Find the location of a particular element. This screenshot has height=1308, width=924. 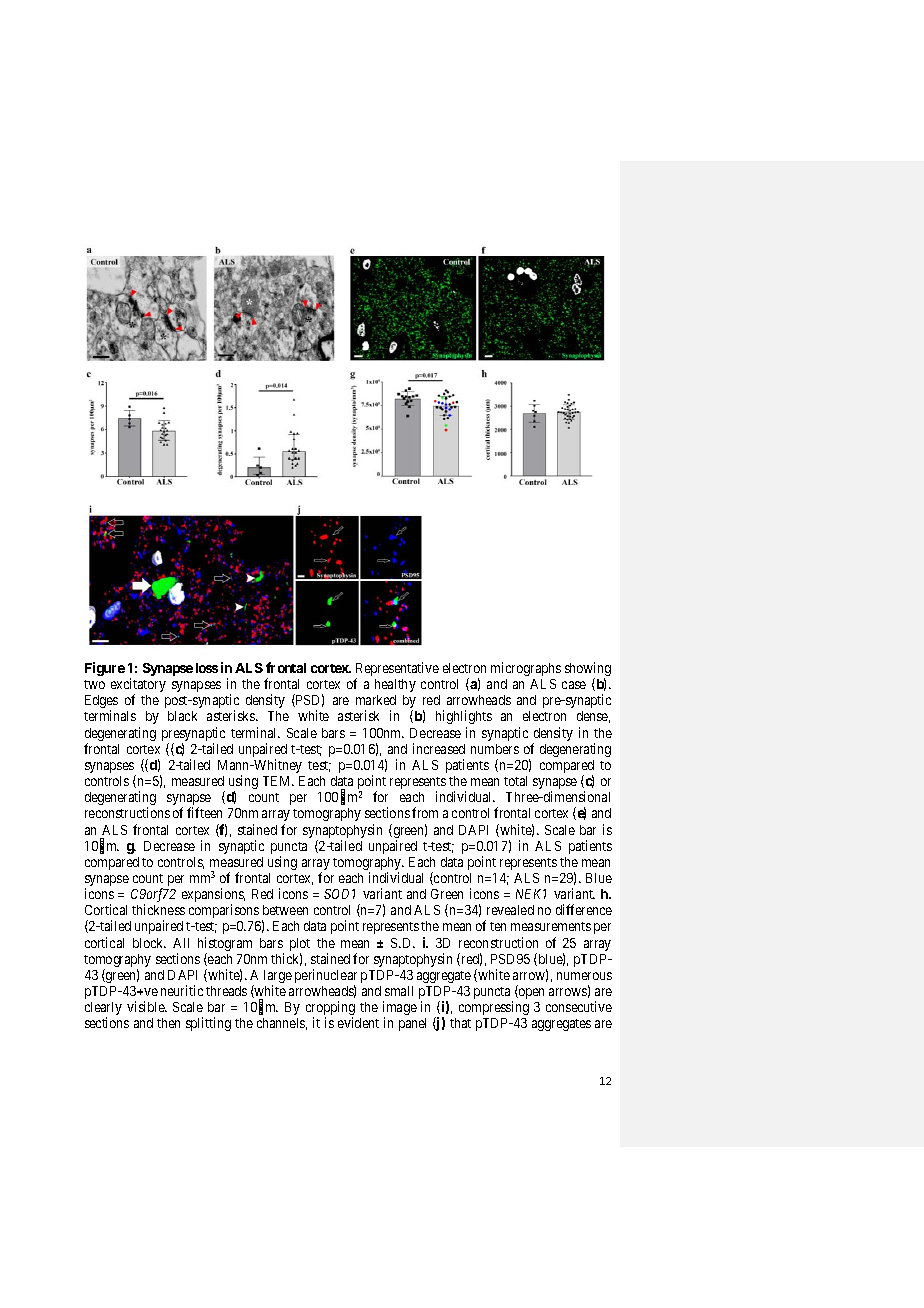

cropping is located at coordinates (330, 1009).
